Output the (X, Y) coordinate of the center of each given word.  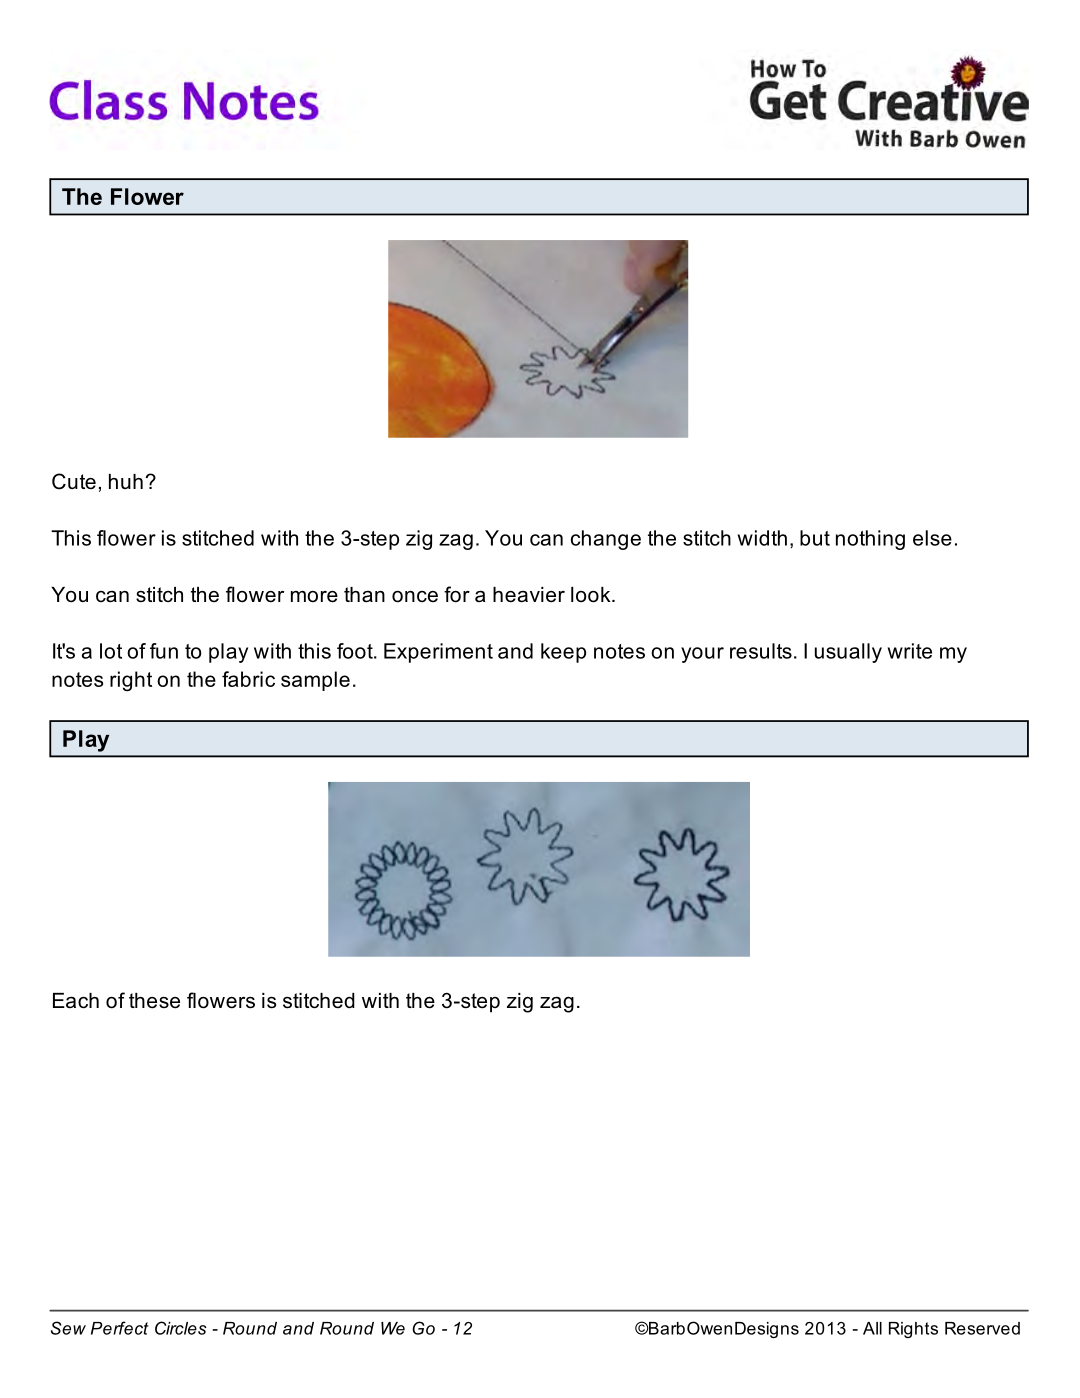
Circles (181, 1328)
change (606, 540)
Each (76, 1001)
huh (126, 481)
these (154, 1001)
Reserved (982, 1328)
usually (848, 653)
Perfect (120, 1328)
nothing (870, 540)
